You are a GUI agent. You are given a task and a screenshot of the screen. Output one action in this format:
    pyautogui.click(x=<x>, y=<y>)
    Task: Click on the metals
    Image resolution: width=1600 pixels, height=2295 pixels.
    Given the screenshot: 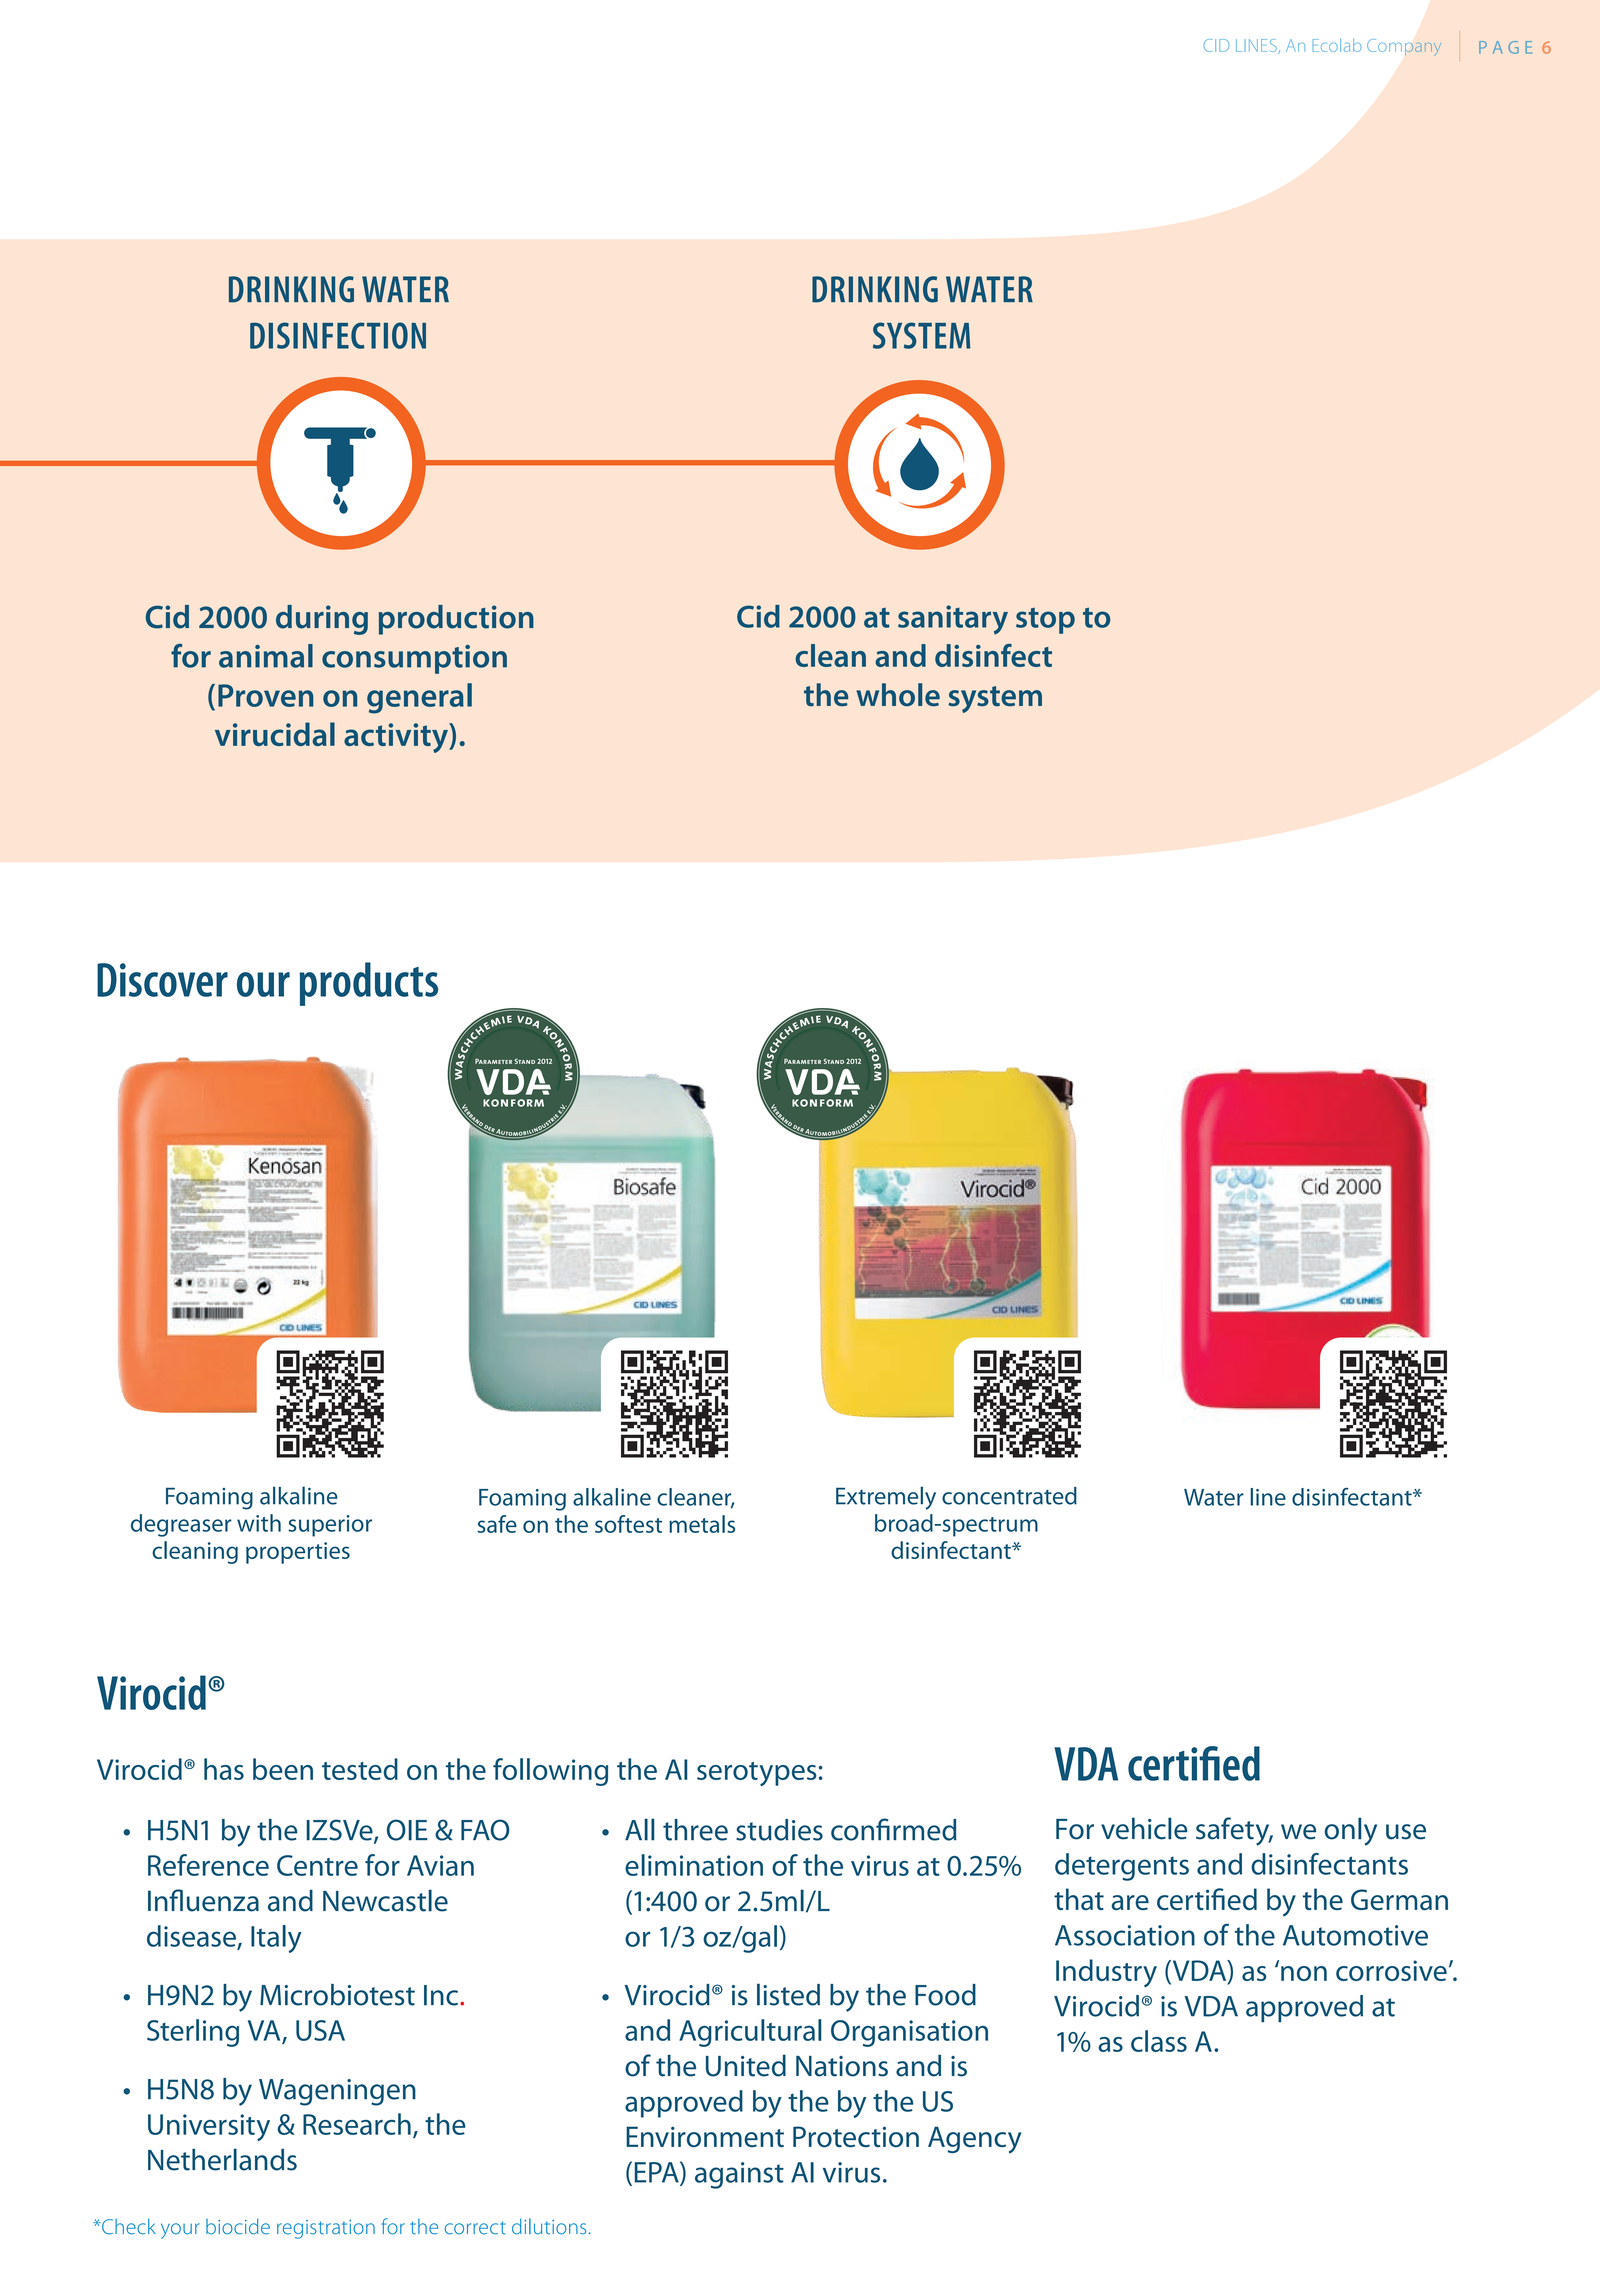 What is the action you would take?
    pyautogui.click(x=702, y=1524)
